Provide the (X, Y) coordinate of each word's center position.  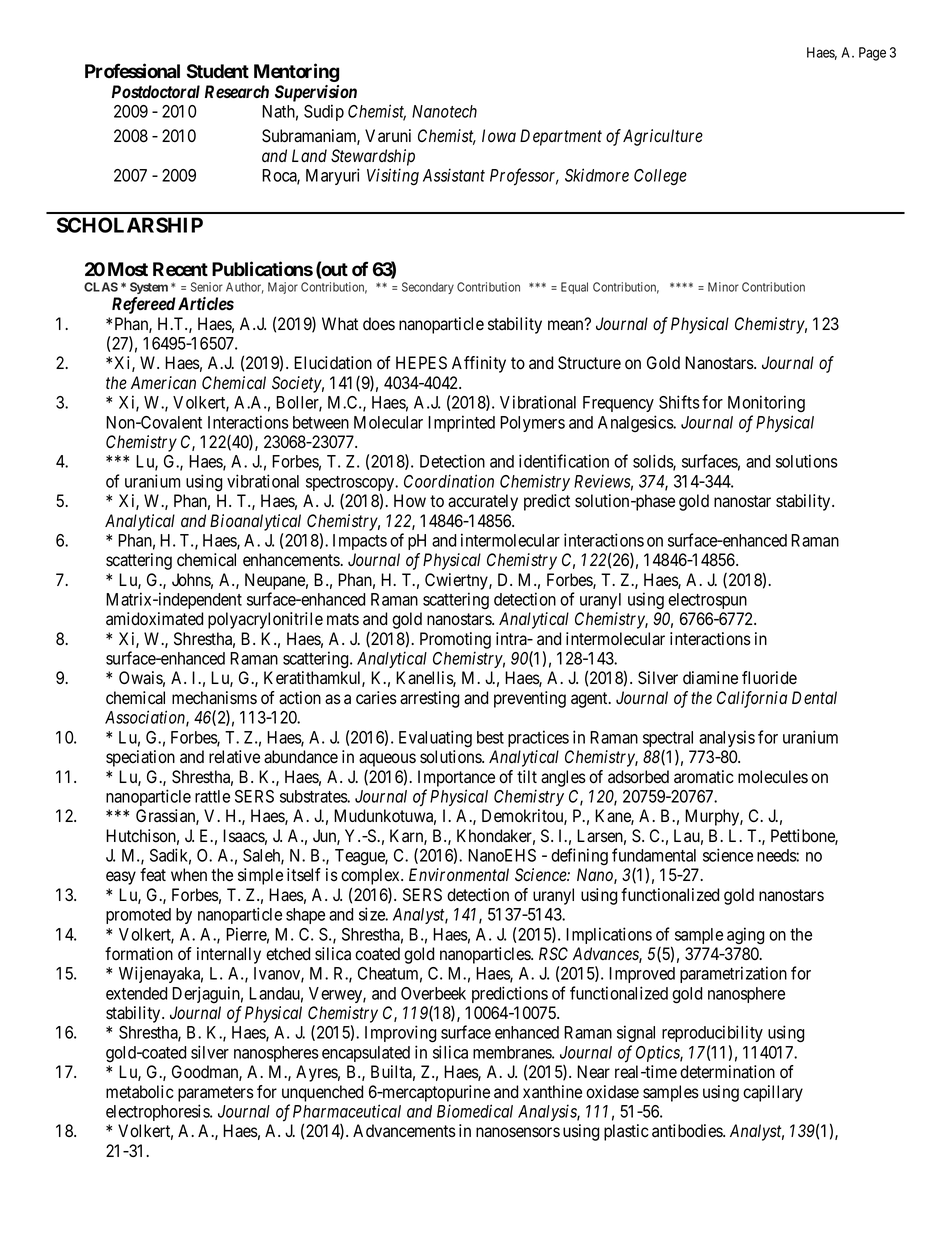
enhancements (291, 560)
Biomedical (475, 1111)
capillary (773, 1093)
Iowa (499, 136)
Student (218, 71)
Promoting (455, 640)
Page (872, 54)
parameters (216, 1094)
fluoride (769, 678)
